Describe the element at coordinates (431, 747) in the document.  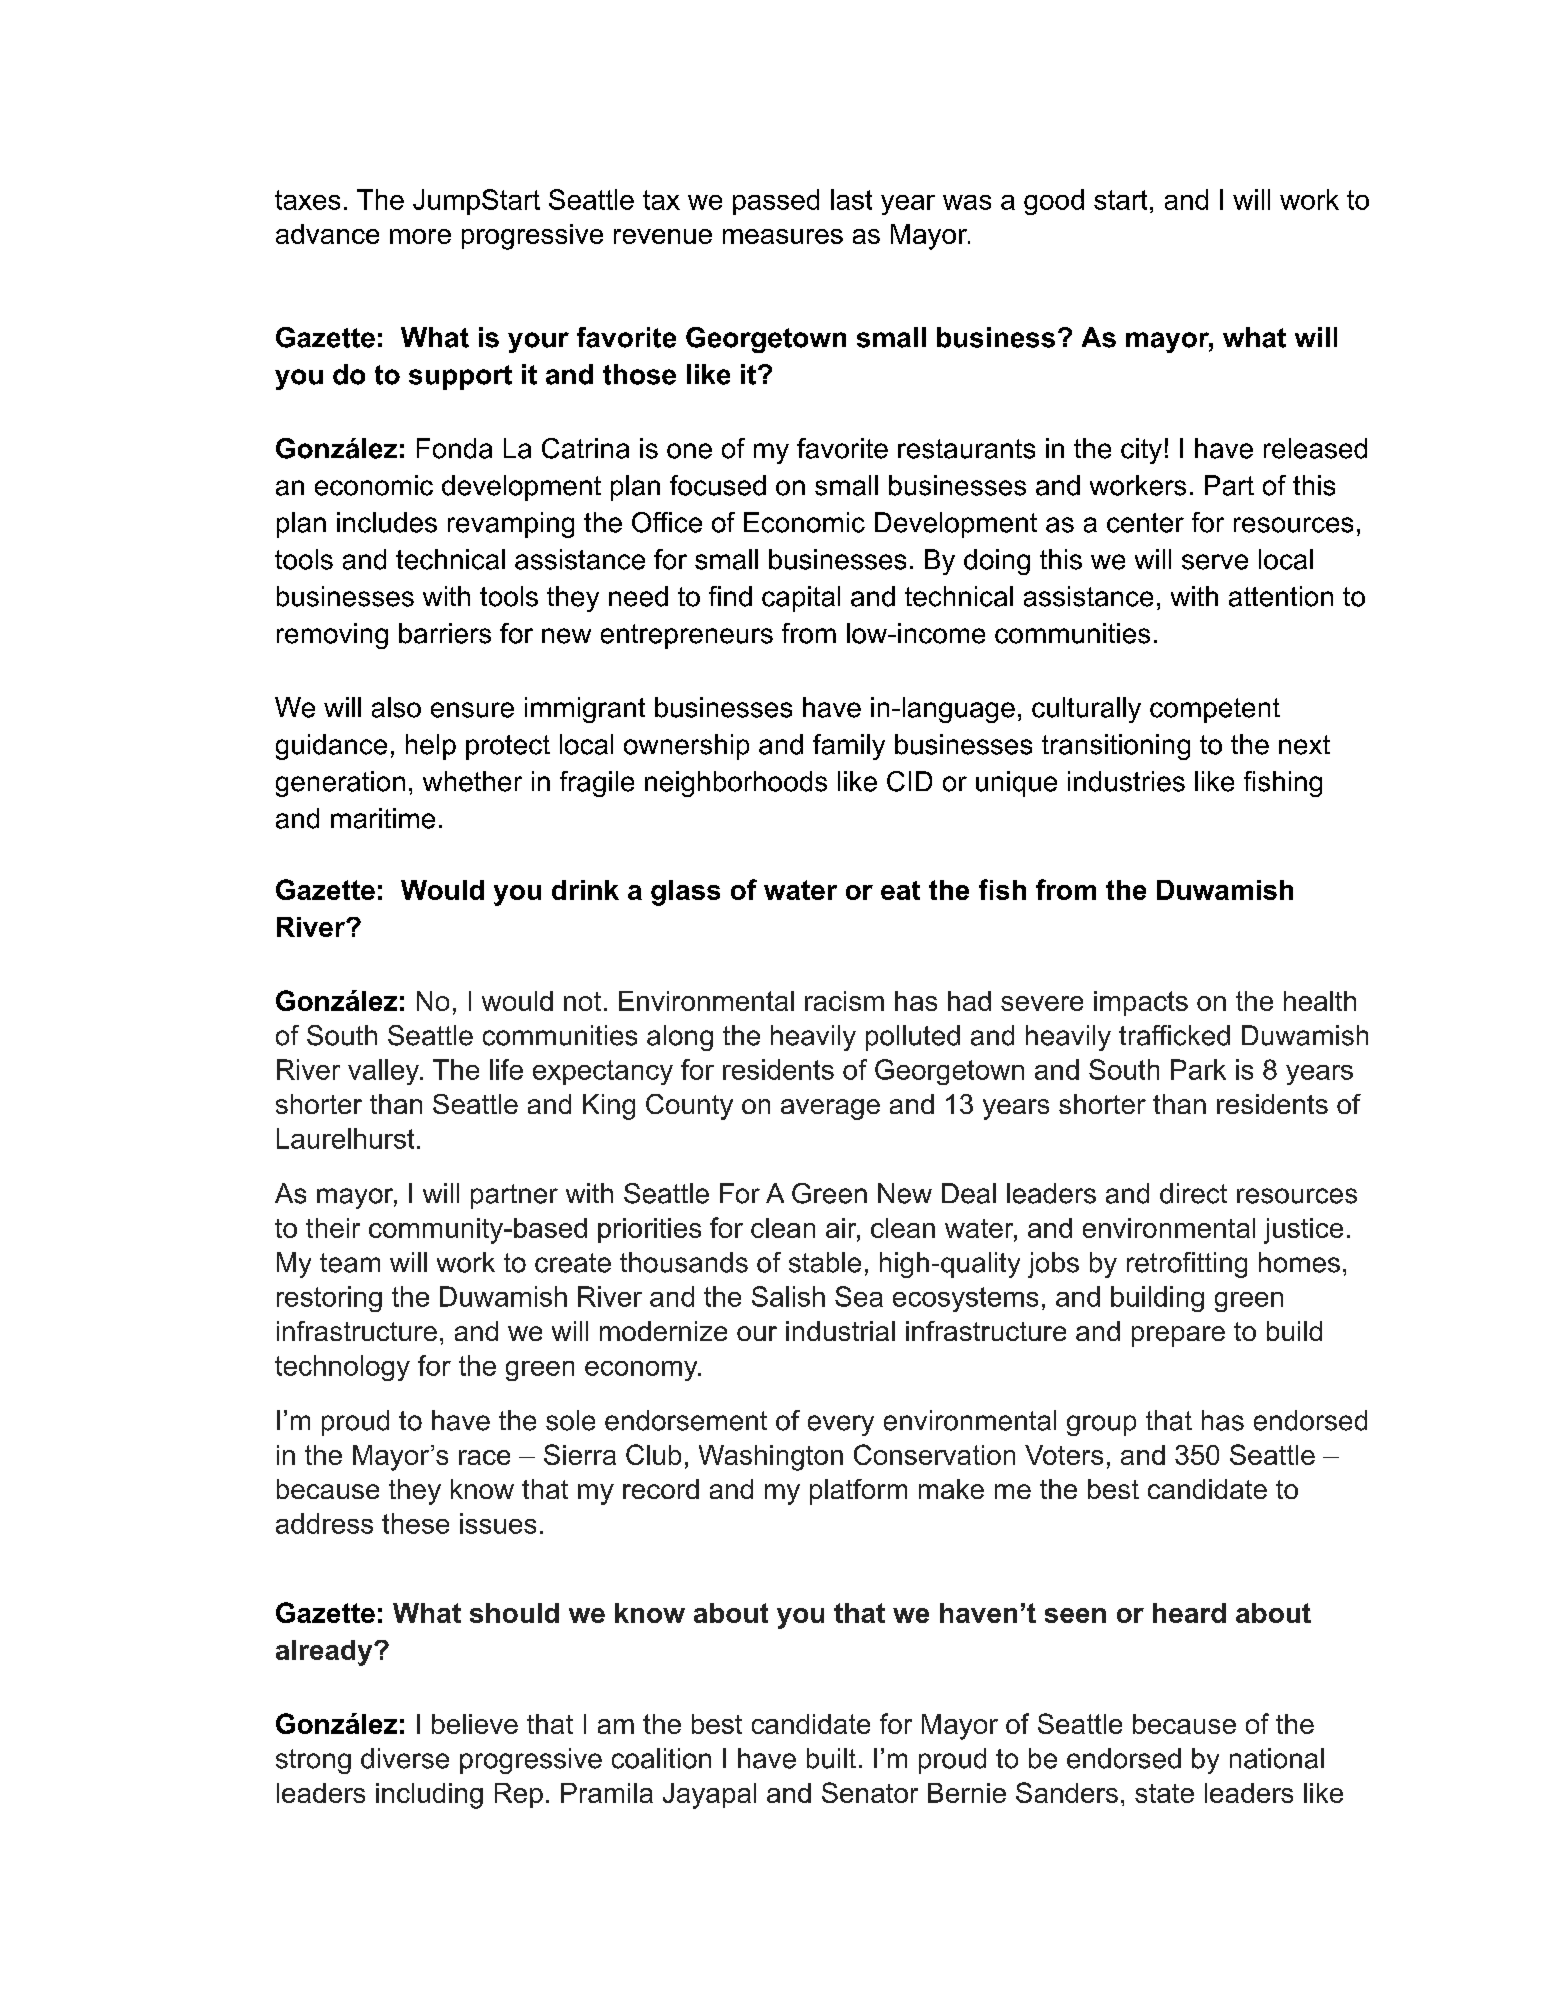
I see `help` at that location.
